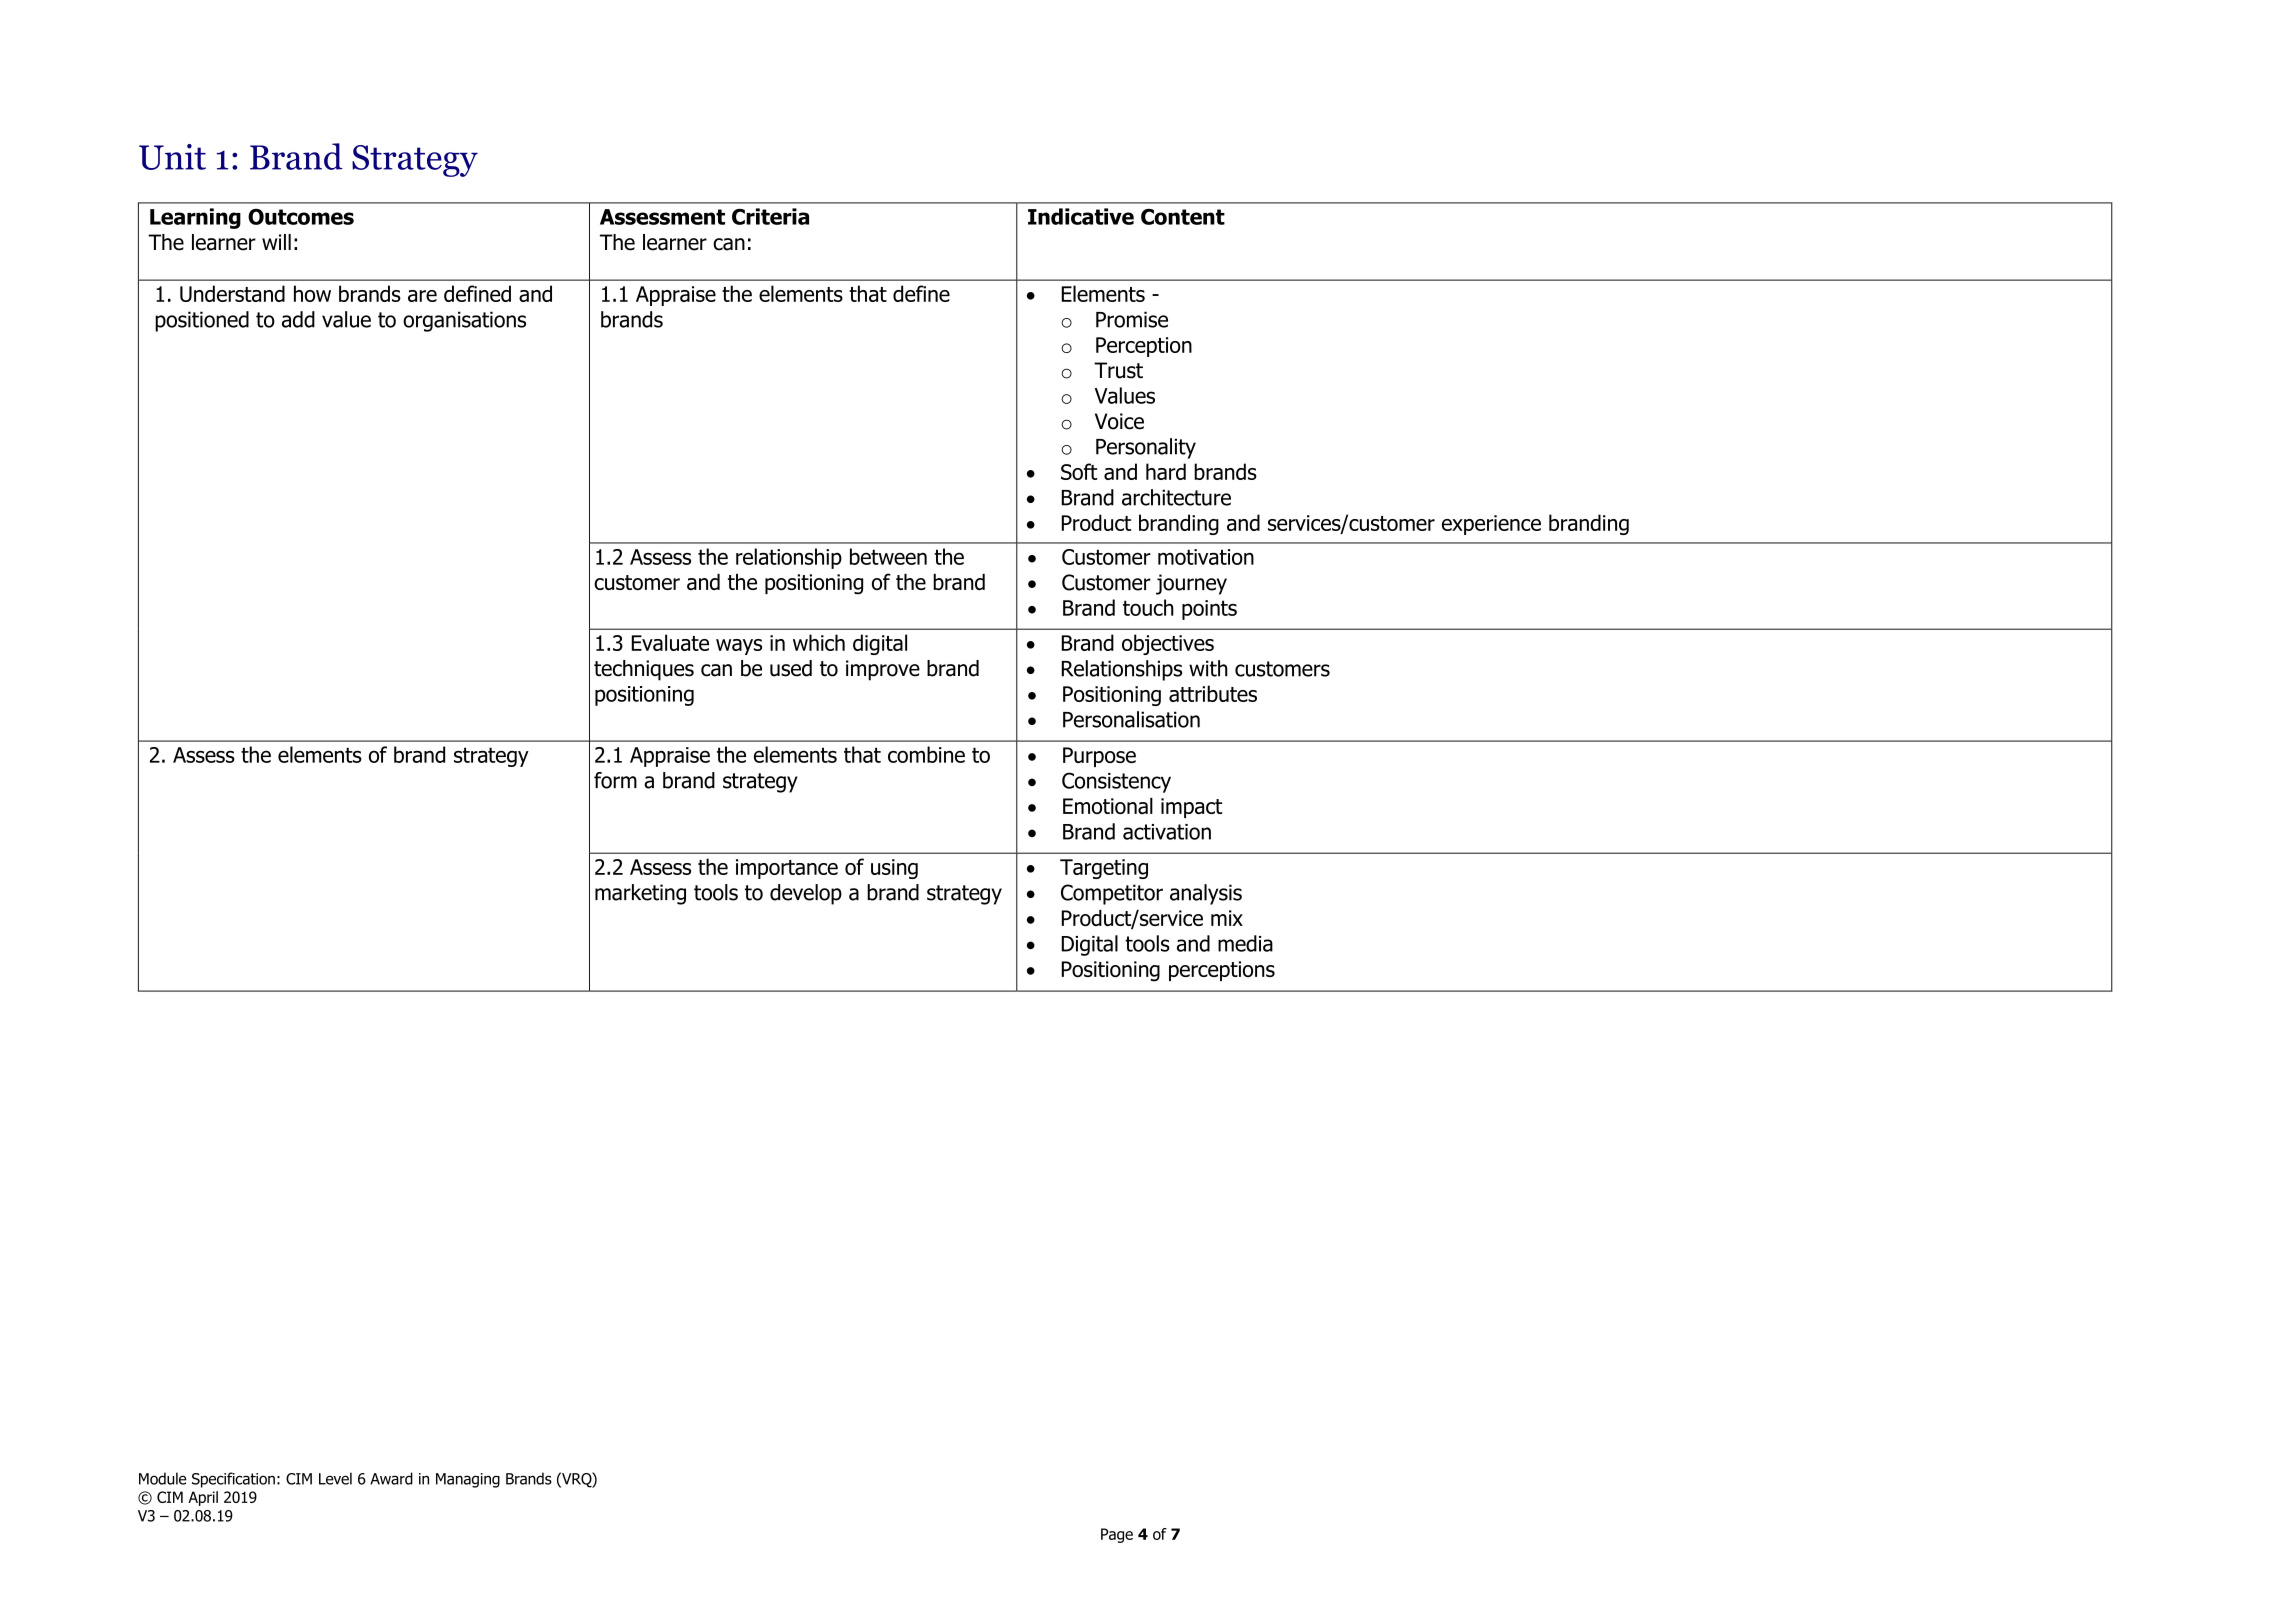 Image resolution: width=2280 pixels, height=1612 pixels. I want to click on Content, so click(1183, 217).
